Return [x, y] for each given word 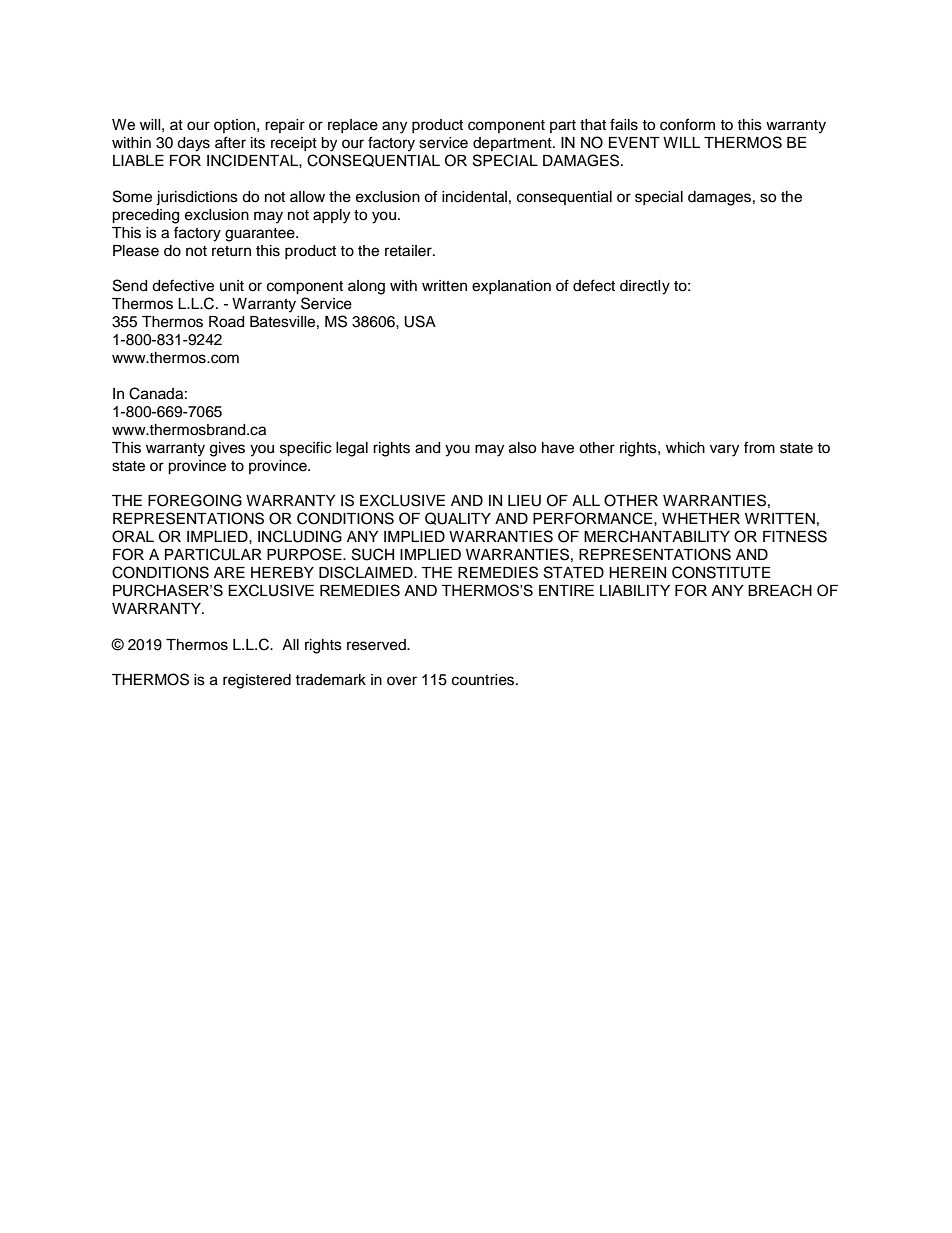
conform [687, 124]
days [193, 144]
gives [227, 449]
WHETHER [701, 518]
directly [645, 287]
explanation [511, 287]
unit [232, 285]
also [522, 448]
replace [353, 126]
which [685, 448]
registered [257, 681]
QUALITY [458, 518]
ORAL [133, 536]
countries [484, 680]
